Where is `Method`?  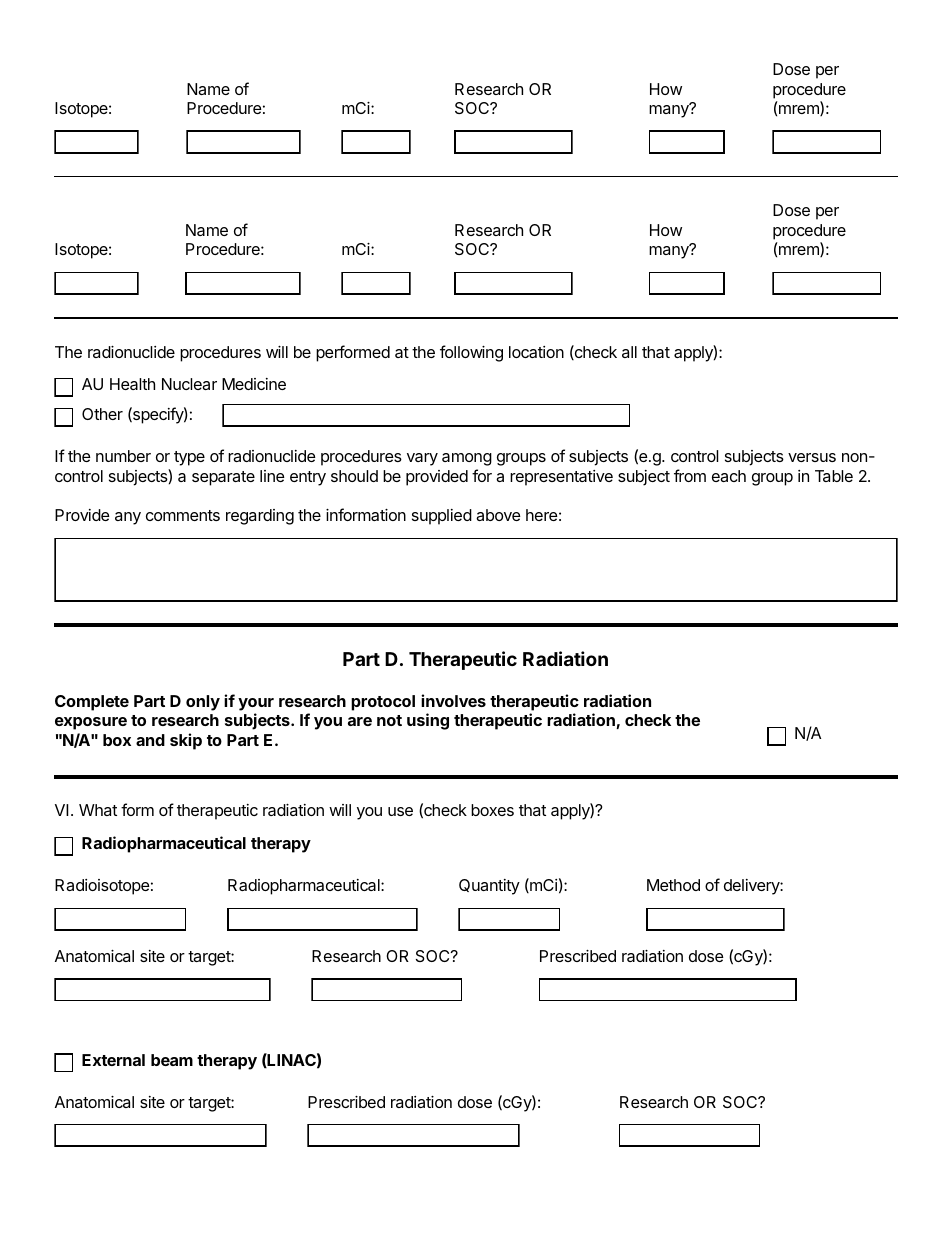 Method is located at coordinates (673, 885).
